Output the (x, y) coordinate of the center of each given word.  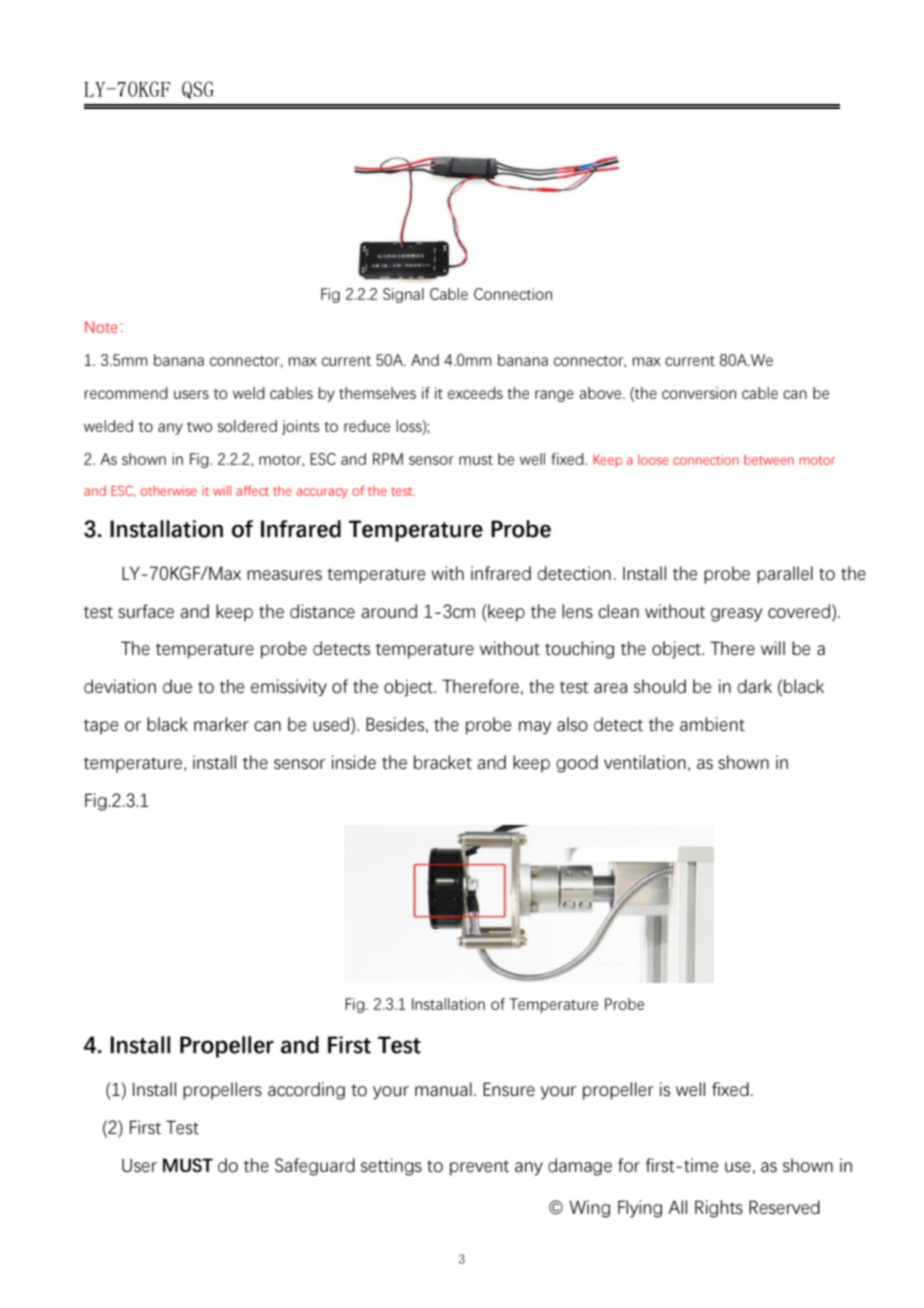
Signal (403, 295)
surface (146, 611)
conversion (699, 393)
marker (221, 724)
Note (101, 327)
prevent (479, 1168)
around (389, 611)
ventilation (645, 762)
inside (354, 762)
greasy (736, 615)
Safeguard (315, 1167)
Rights (719, 1209)
